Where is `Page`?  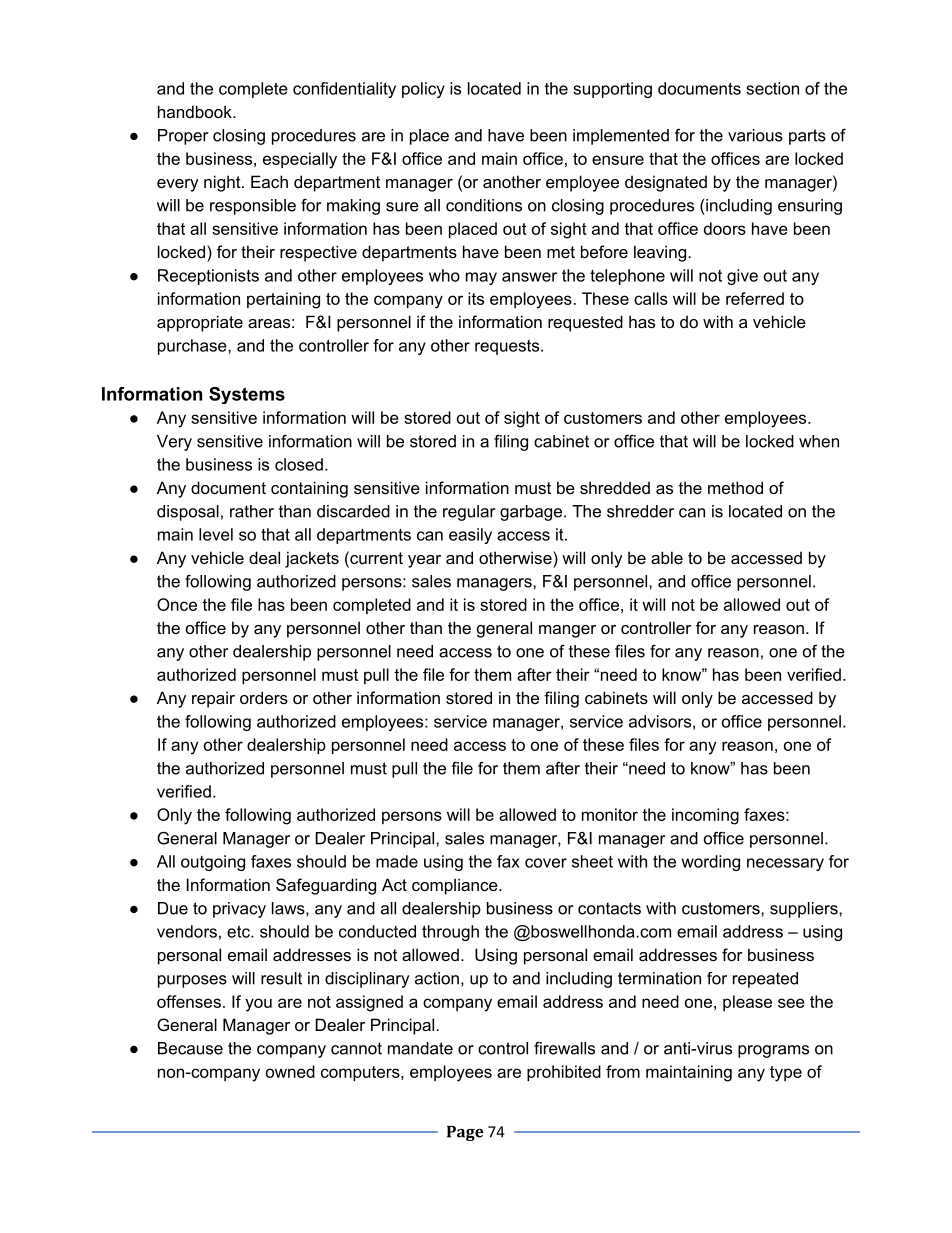 Page is located at coordinates (465, 1133).
